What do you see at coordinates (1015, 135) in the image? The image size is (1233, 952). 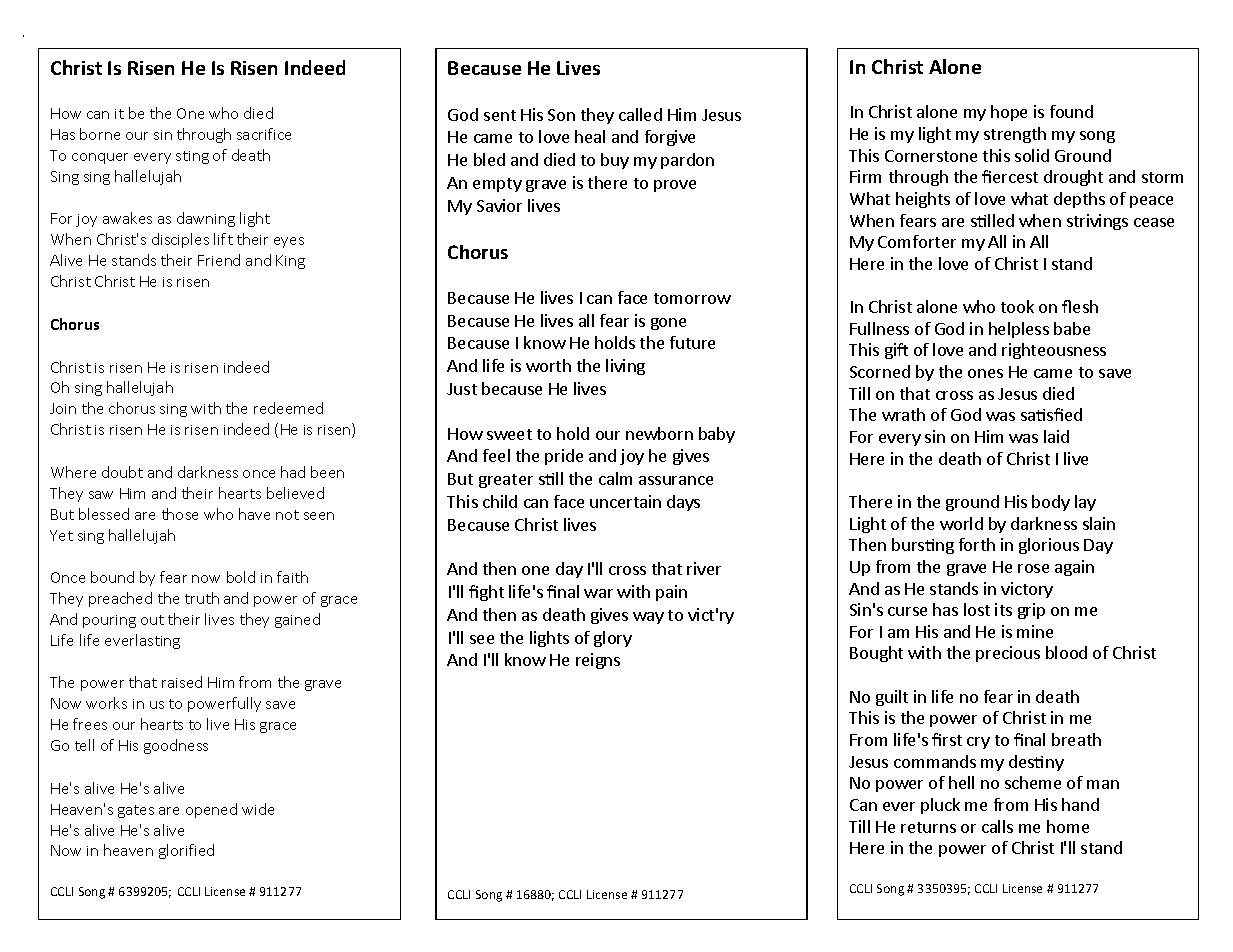 I see `strength` at bounding box center [1015, 135].
